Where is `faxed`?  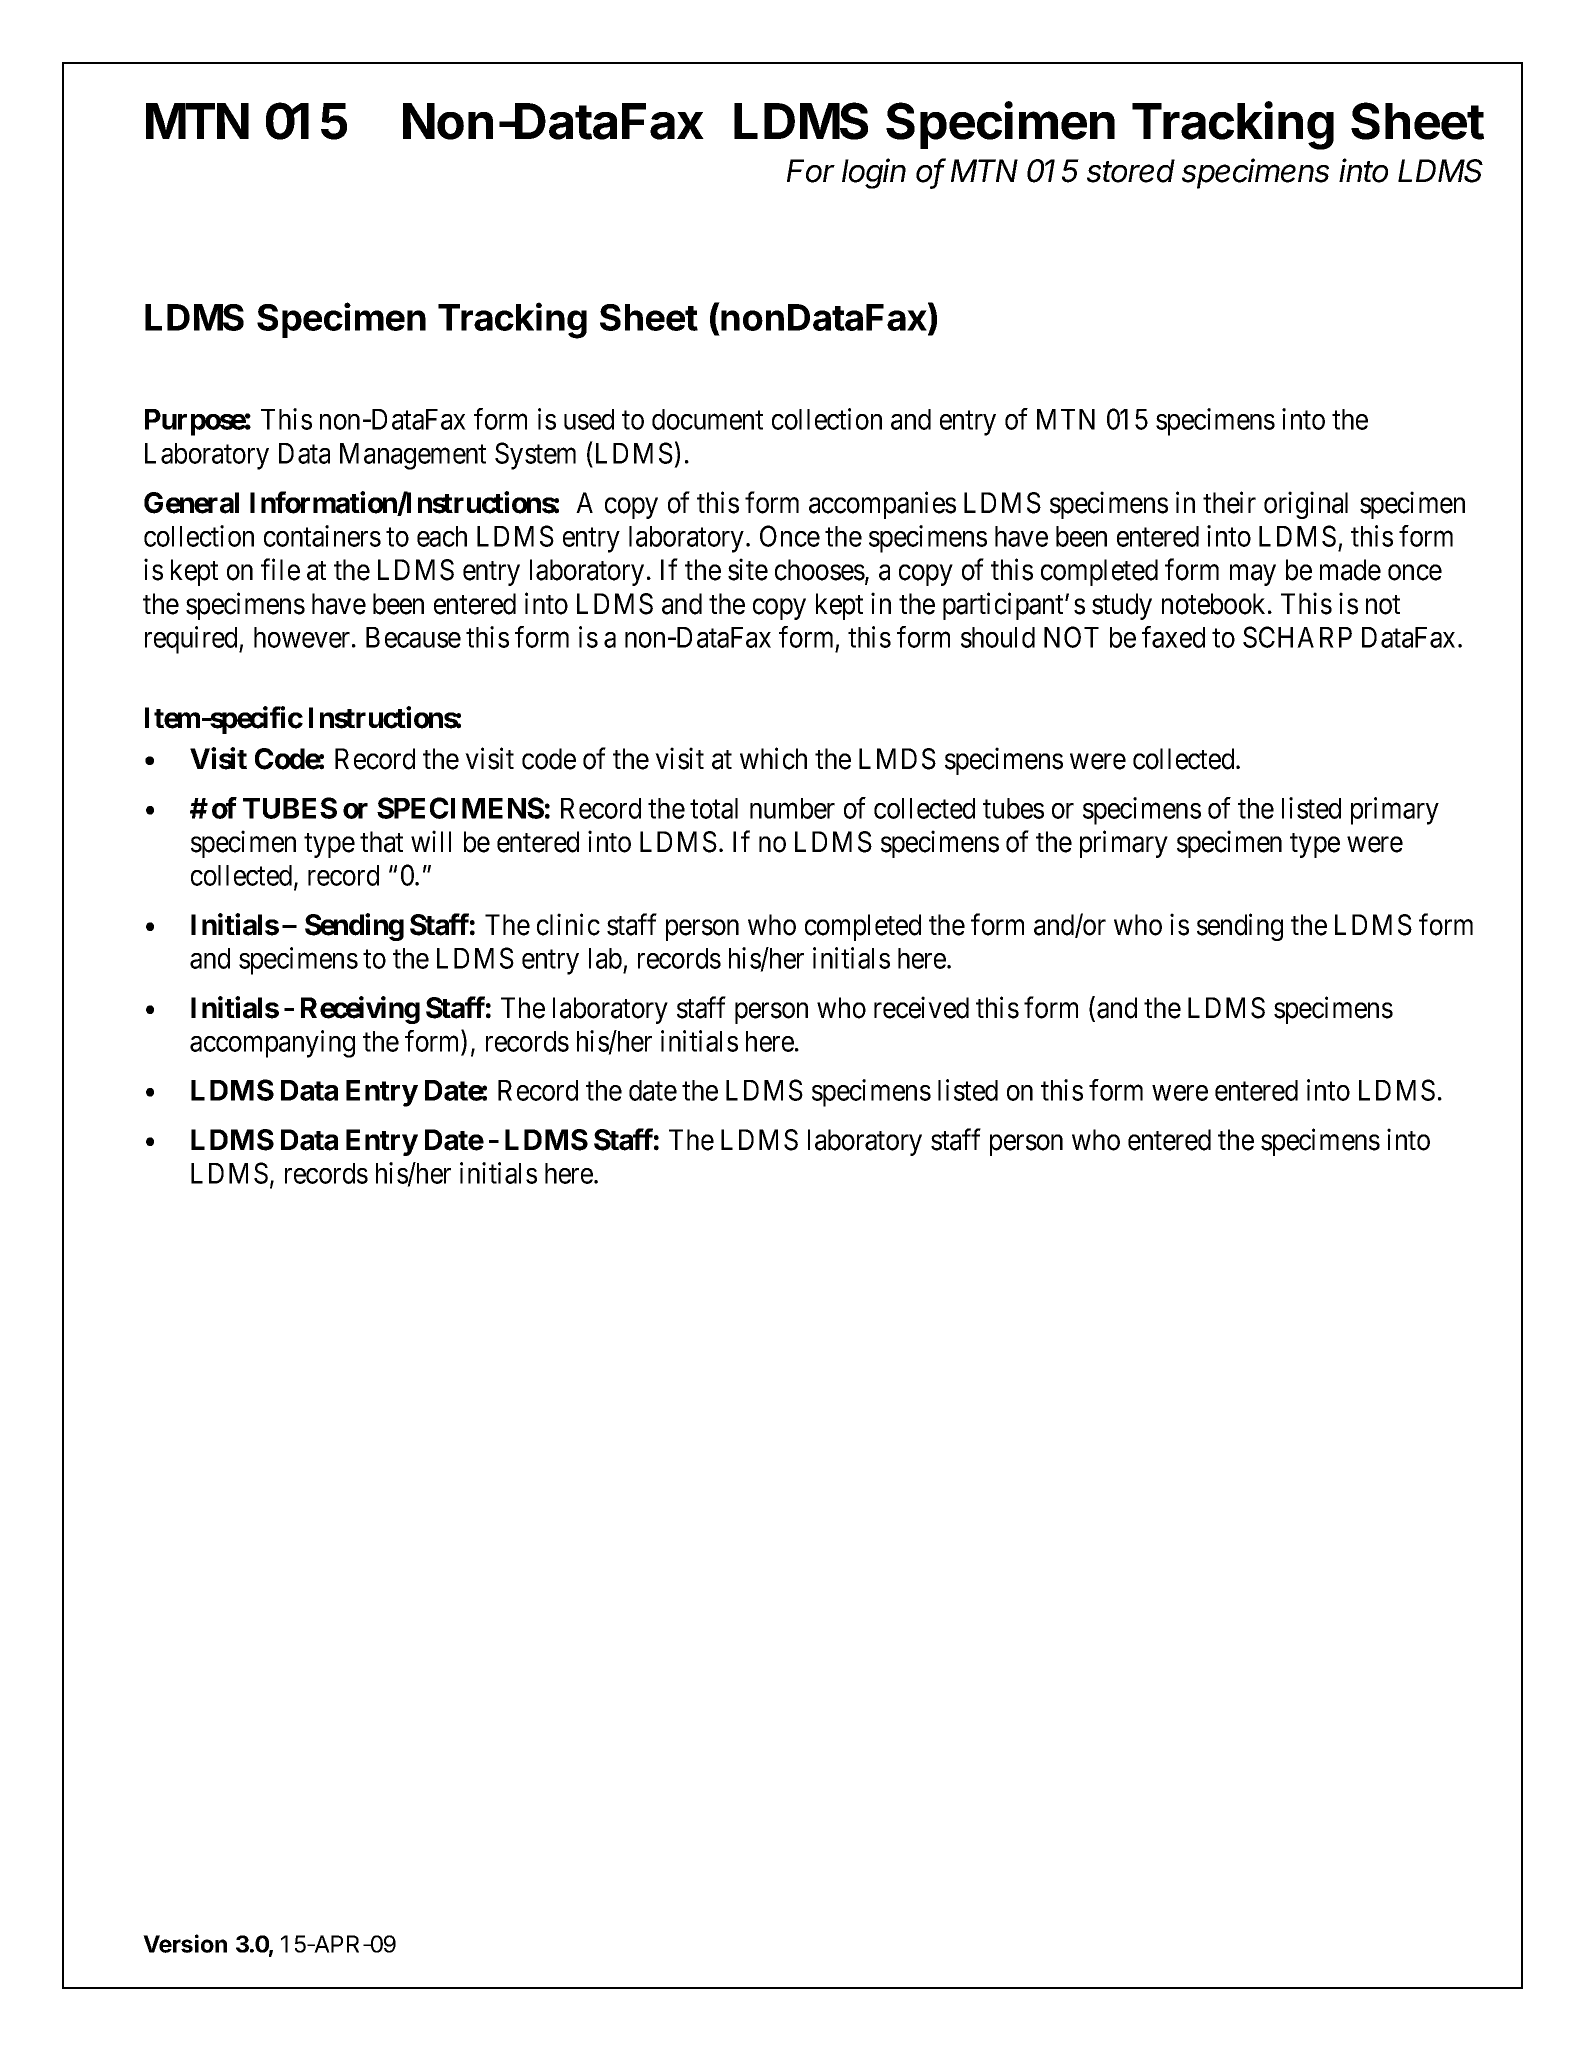 faxed is located at coordinates (1173, 637).
